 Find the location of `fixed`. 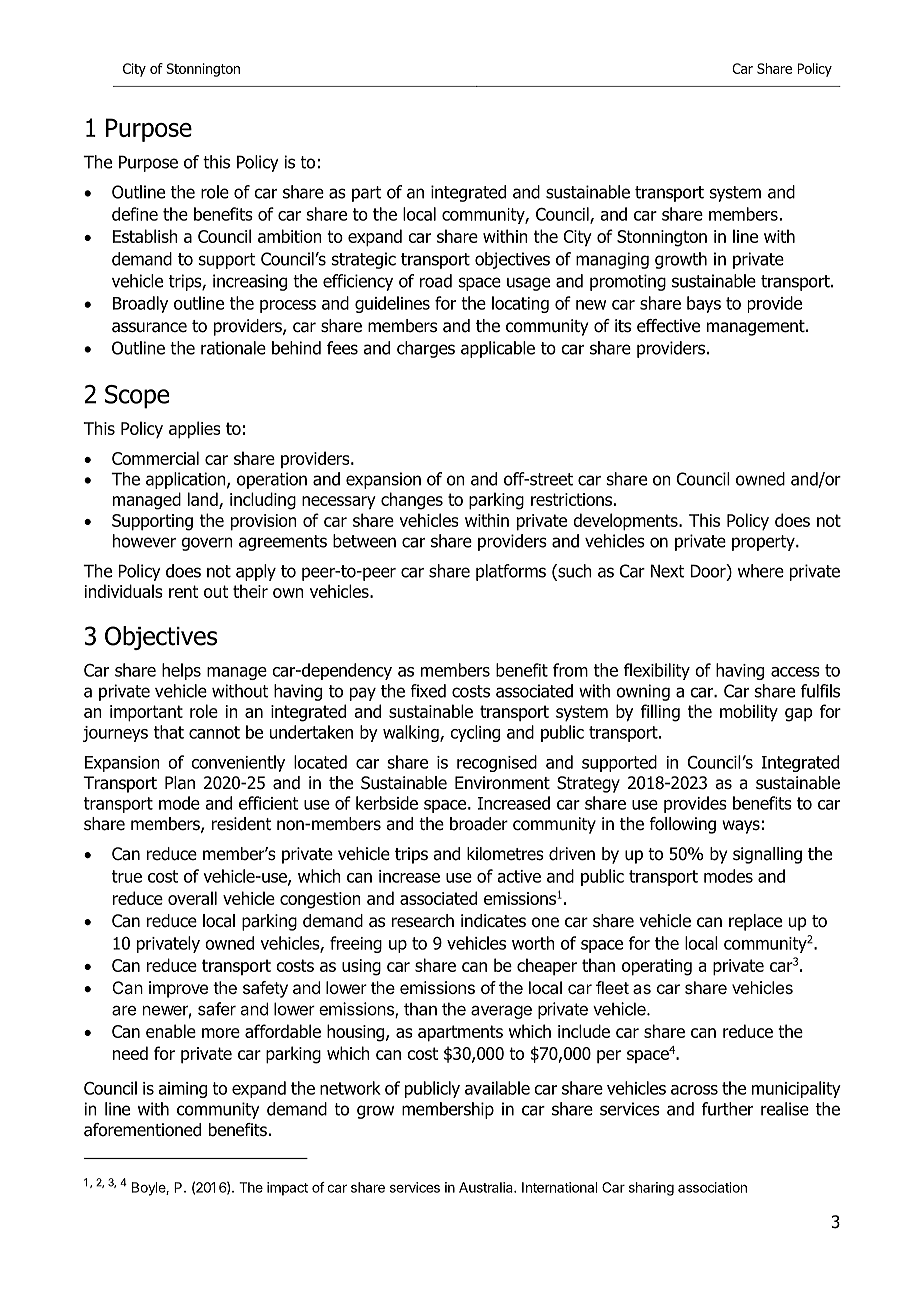

fixed is located at coordinates (428, 691).
